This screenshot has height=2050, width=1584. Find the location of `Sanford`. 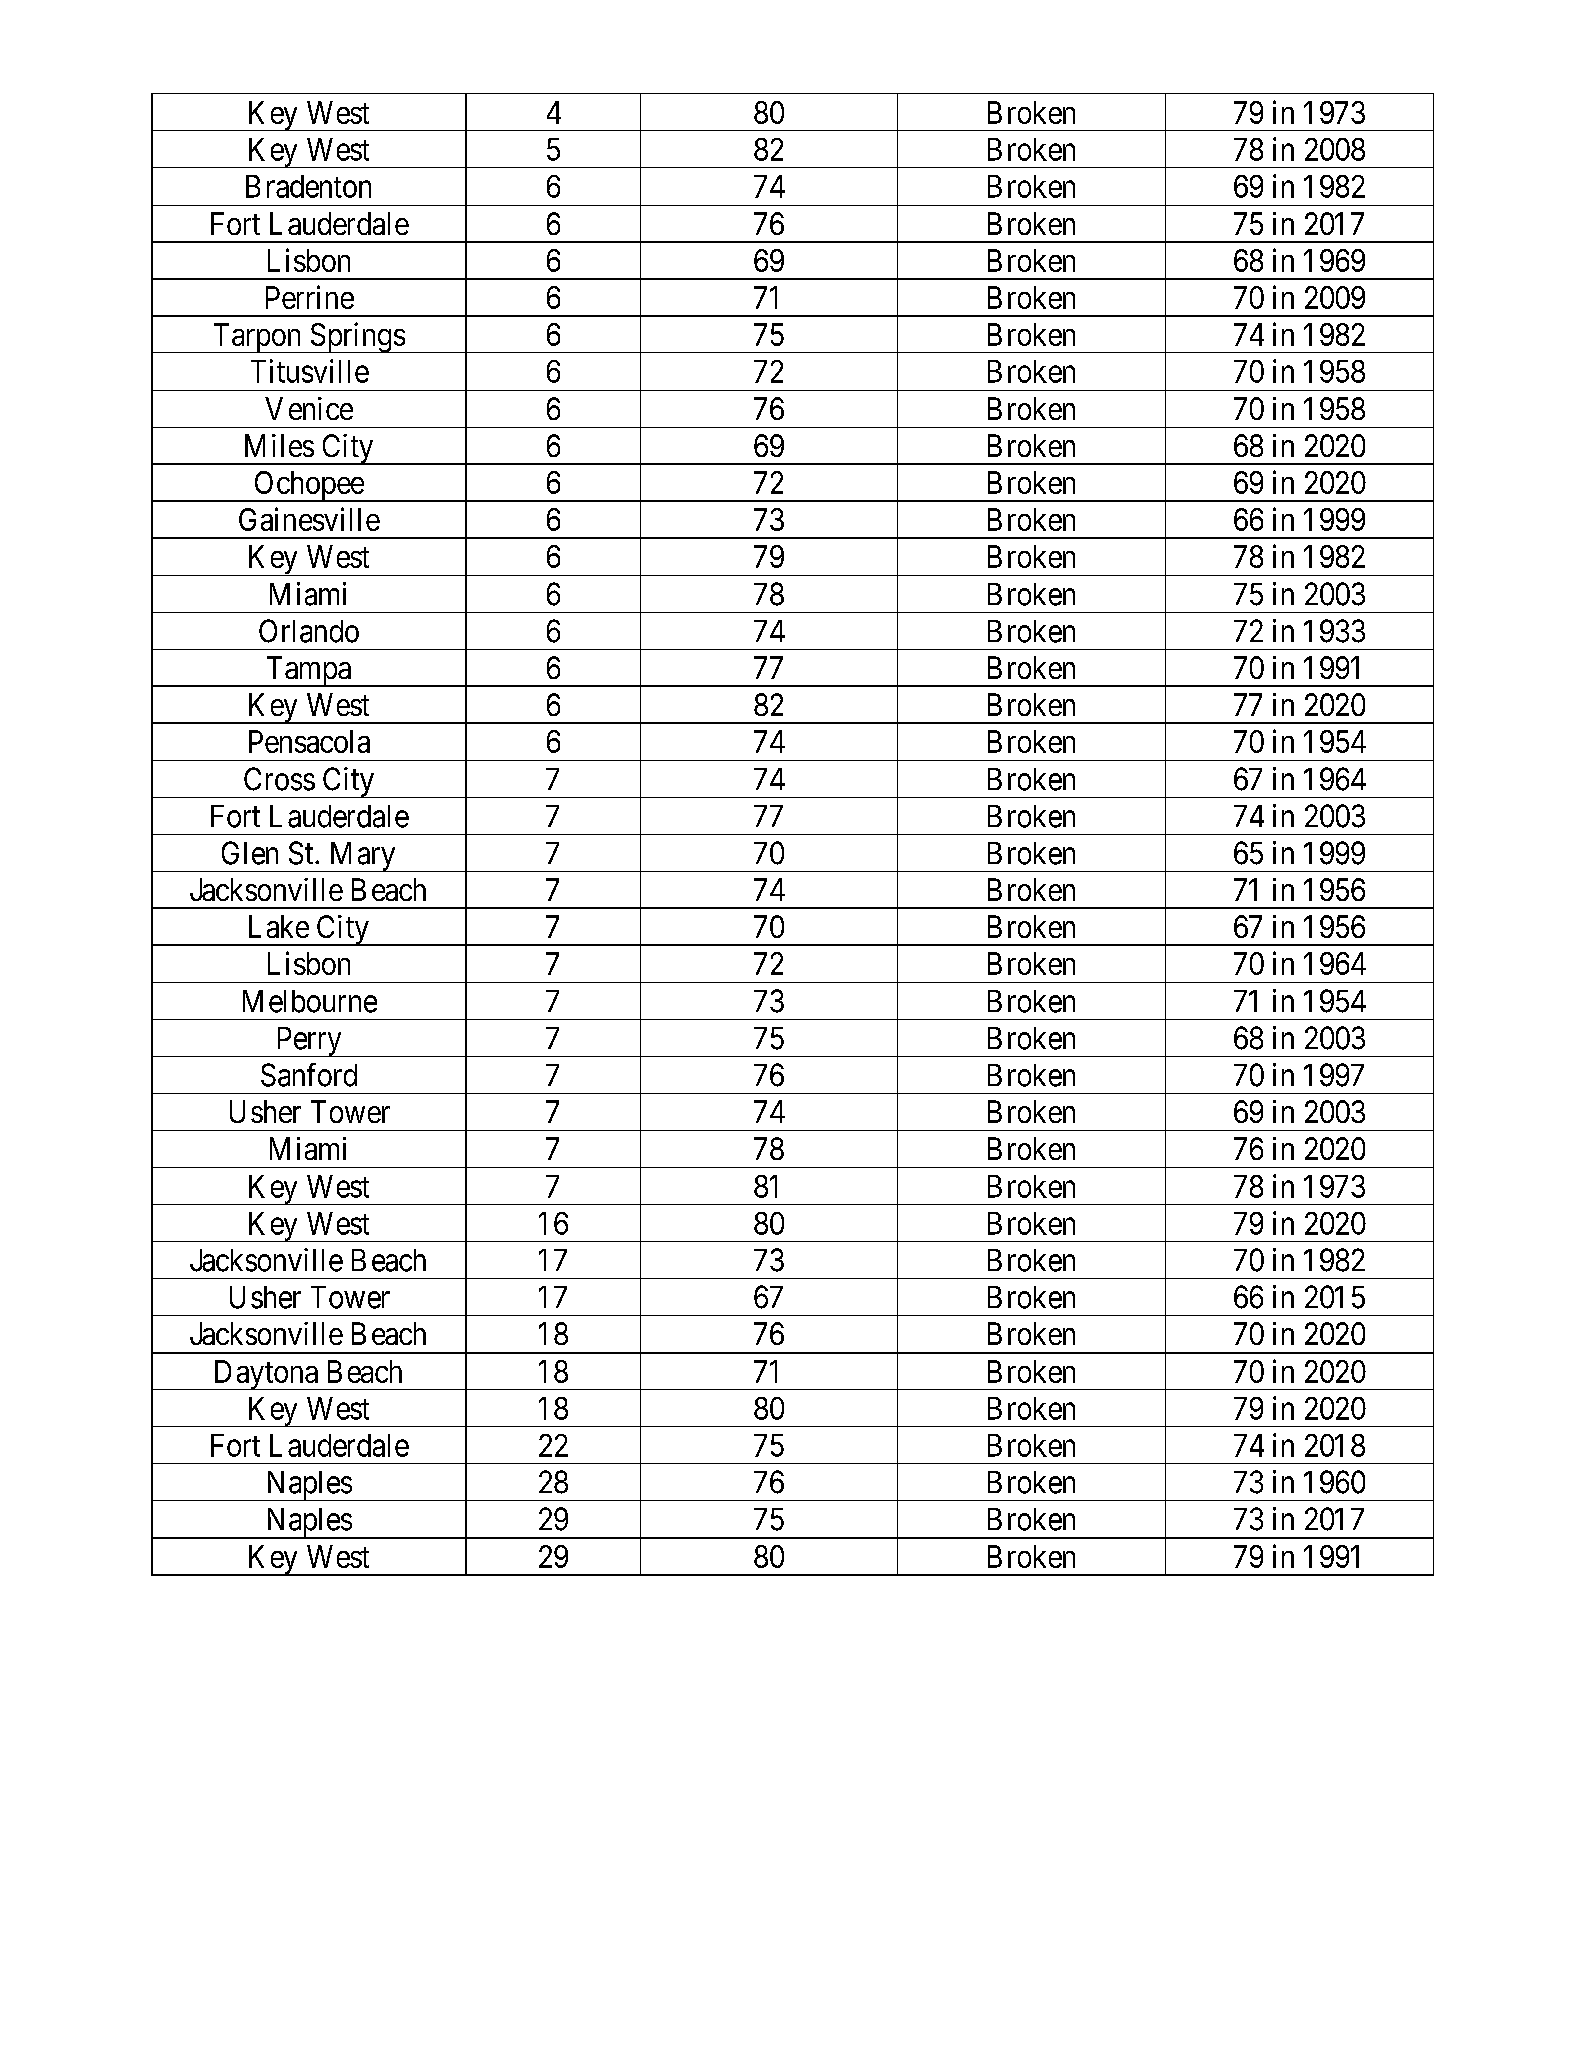

Sanford is located at coordinates (309, 1075).
